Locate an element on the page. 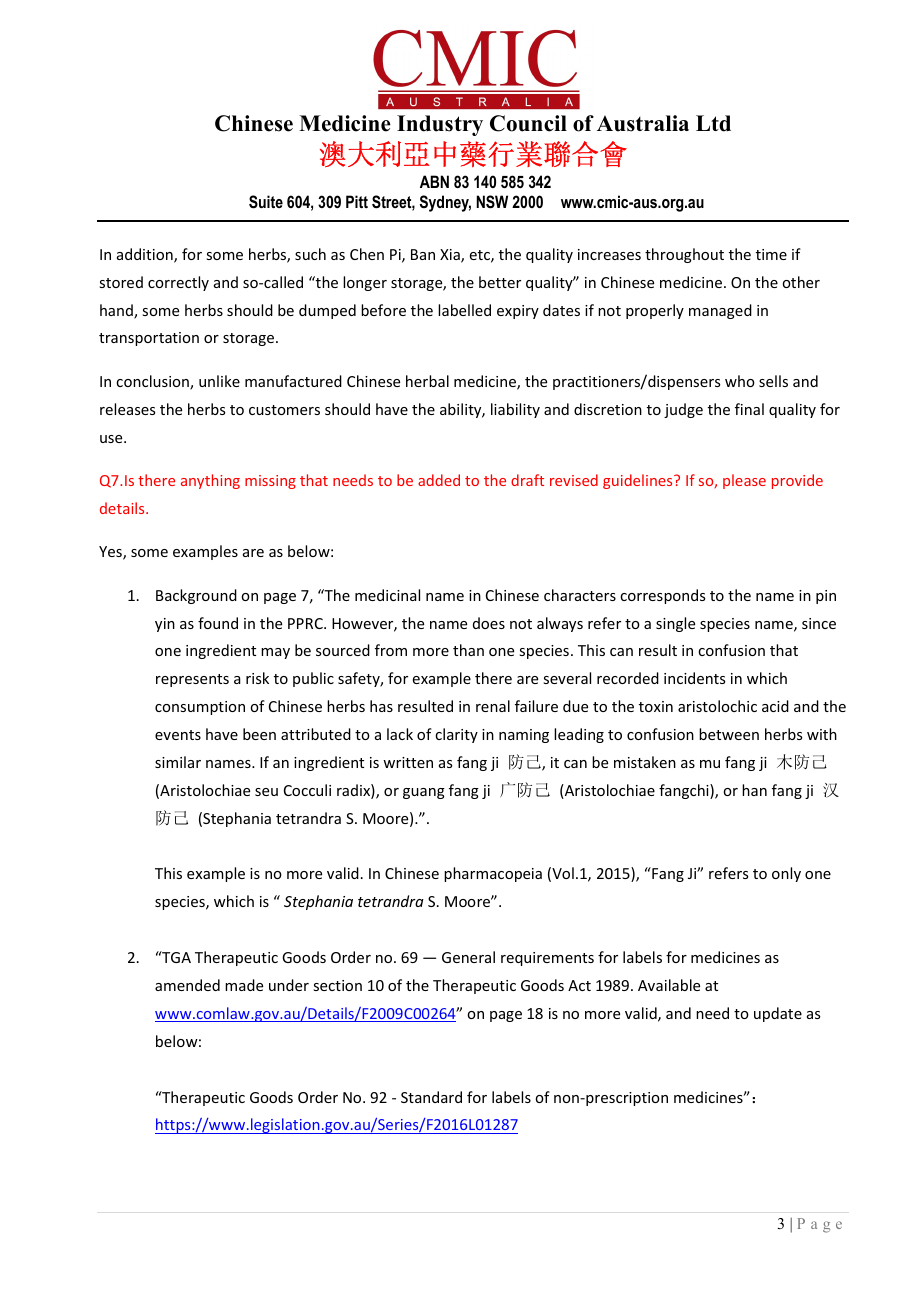 This image has width=924, height=1308. please is located at coordinates (744, 481).
